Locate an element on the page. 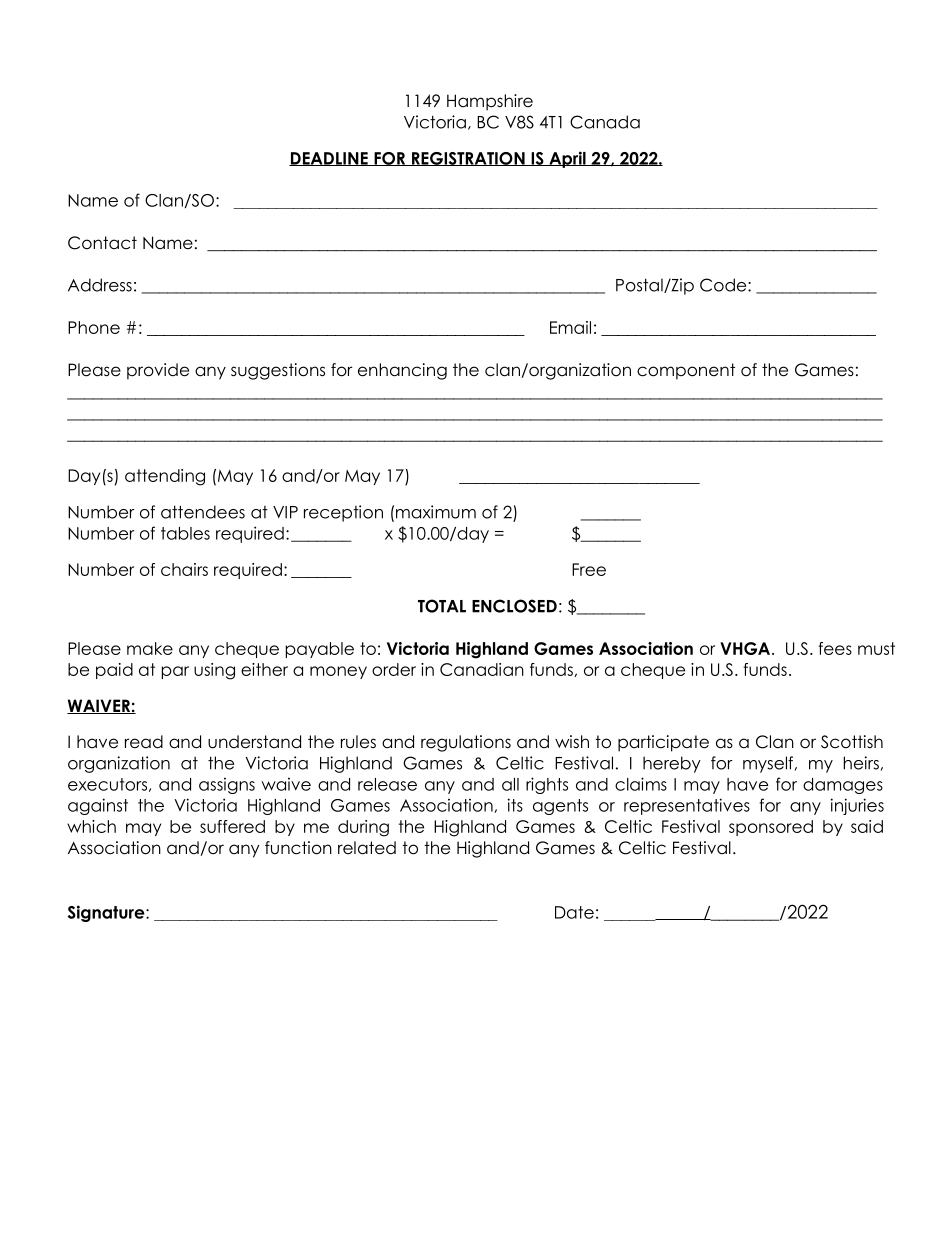  provide is located at coordinates (158, 371).
